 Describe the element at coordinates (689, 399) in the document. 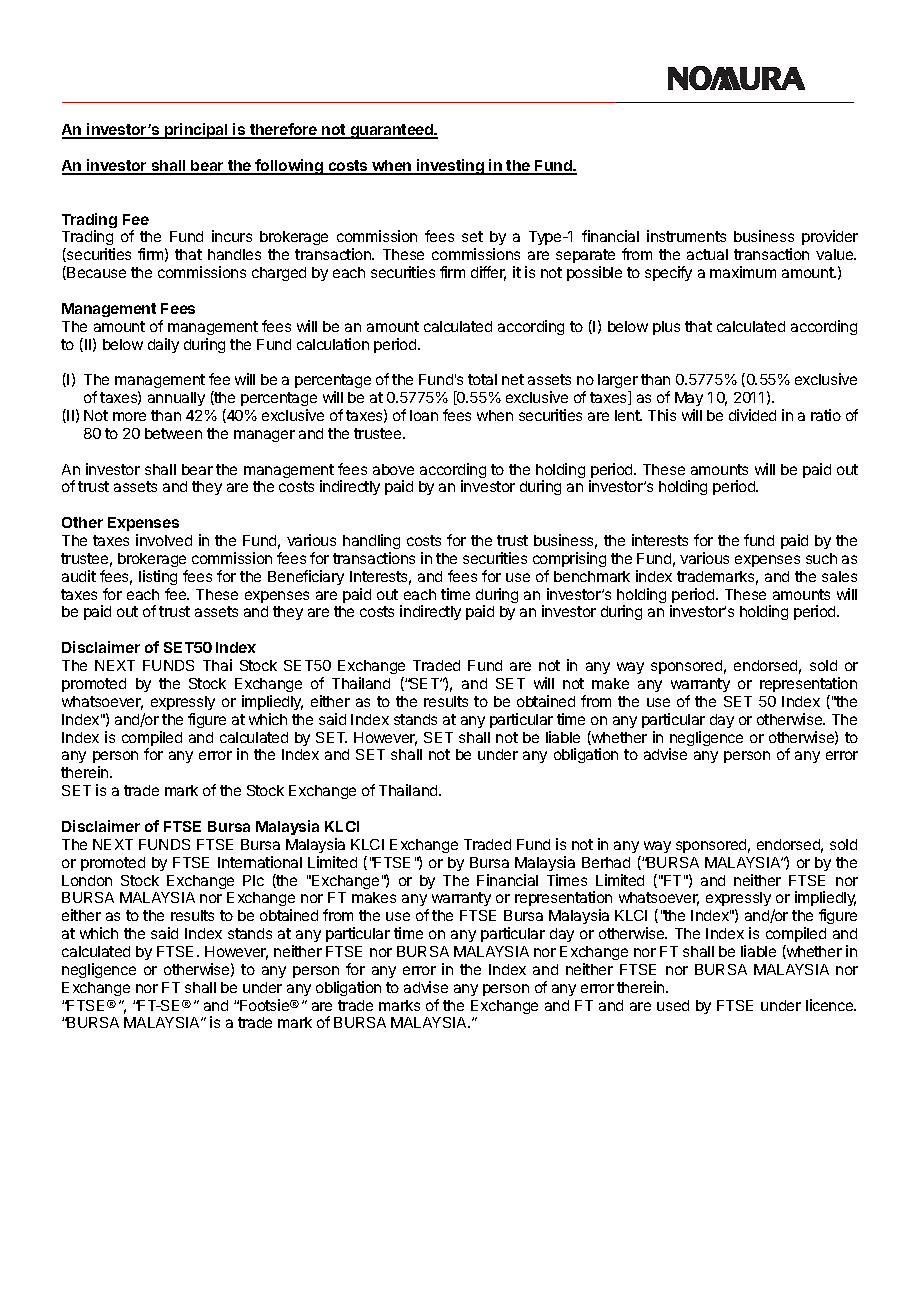

I see `May` at that location.
